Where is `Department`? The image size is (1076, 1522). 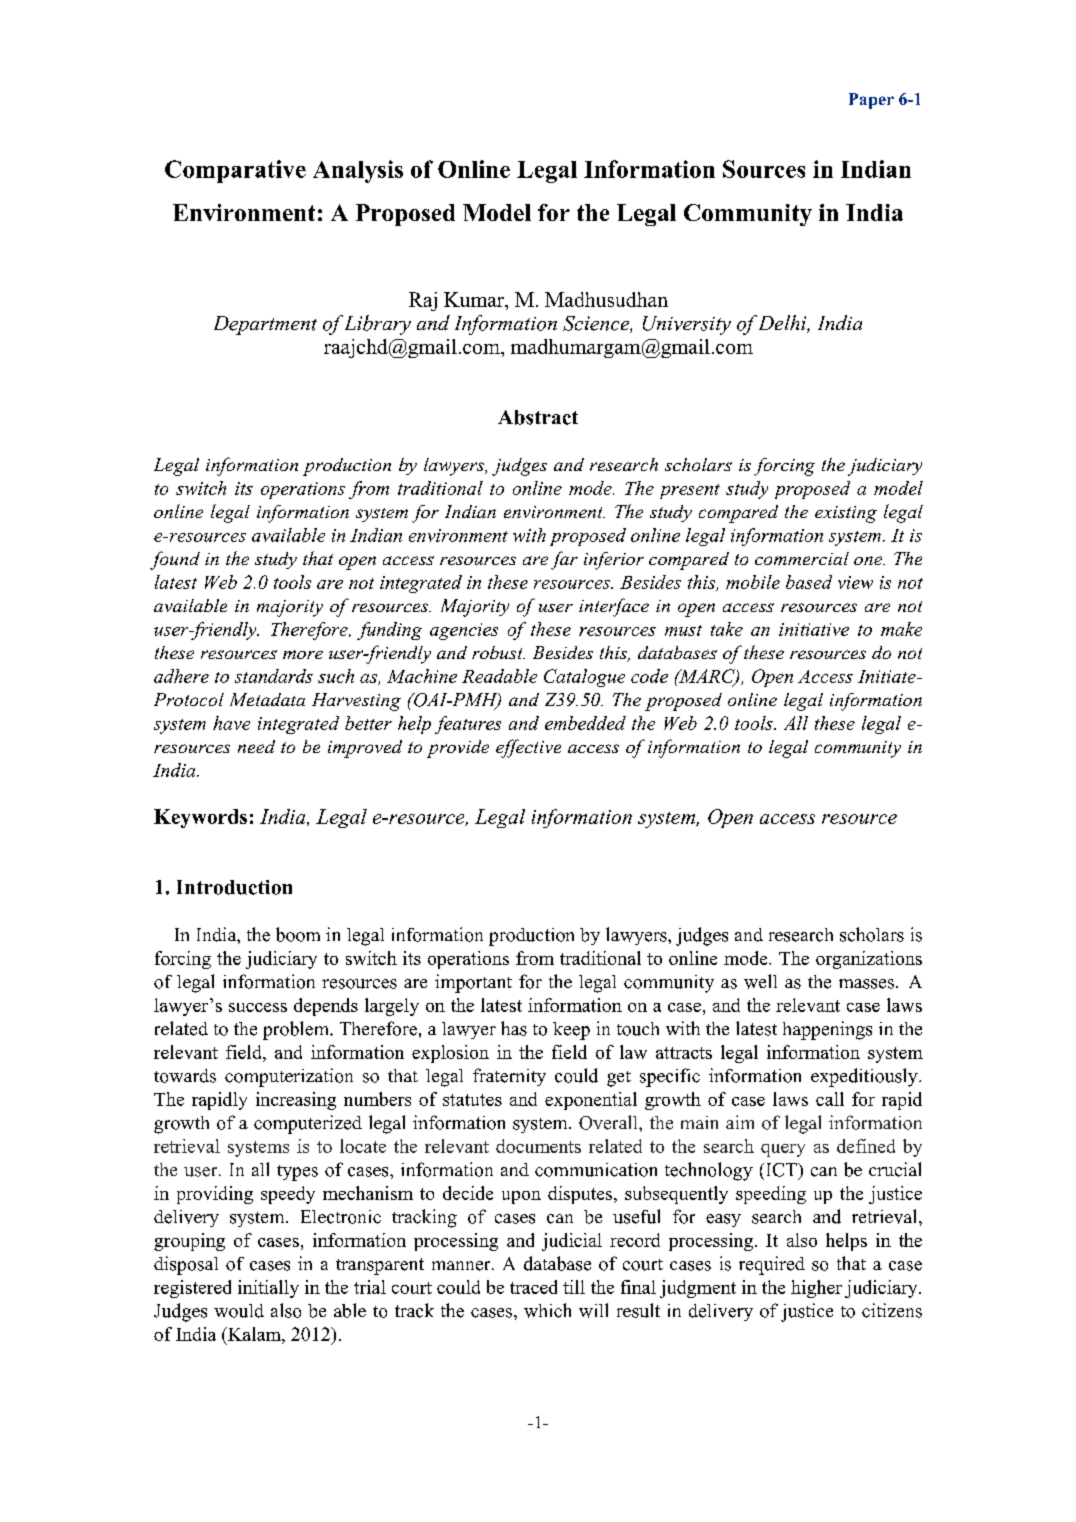 Department is located at coordinates (265, 325).
